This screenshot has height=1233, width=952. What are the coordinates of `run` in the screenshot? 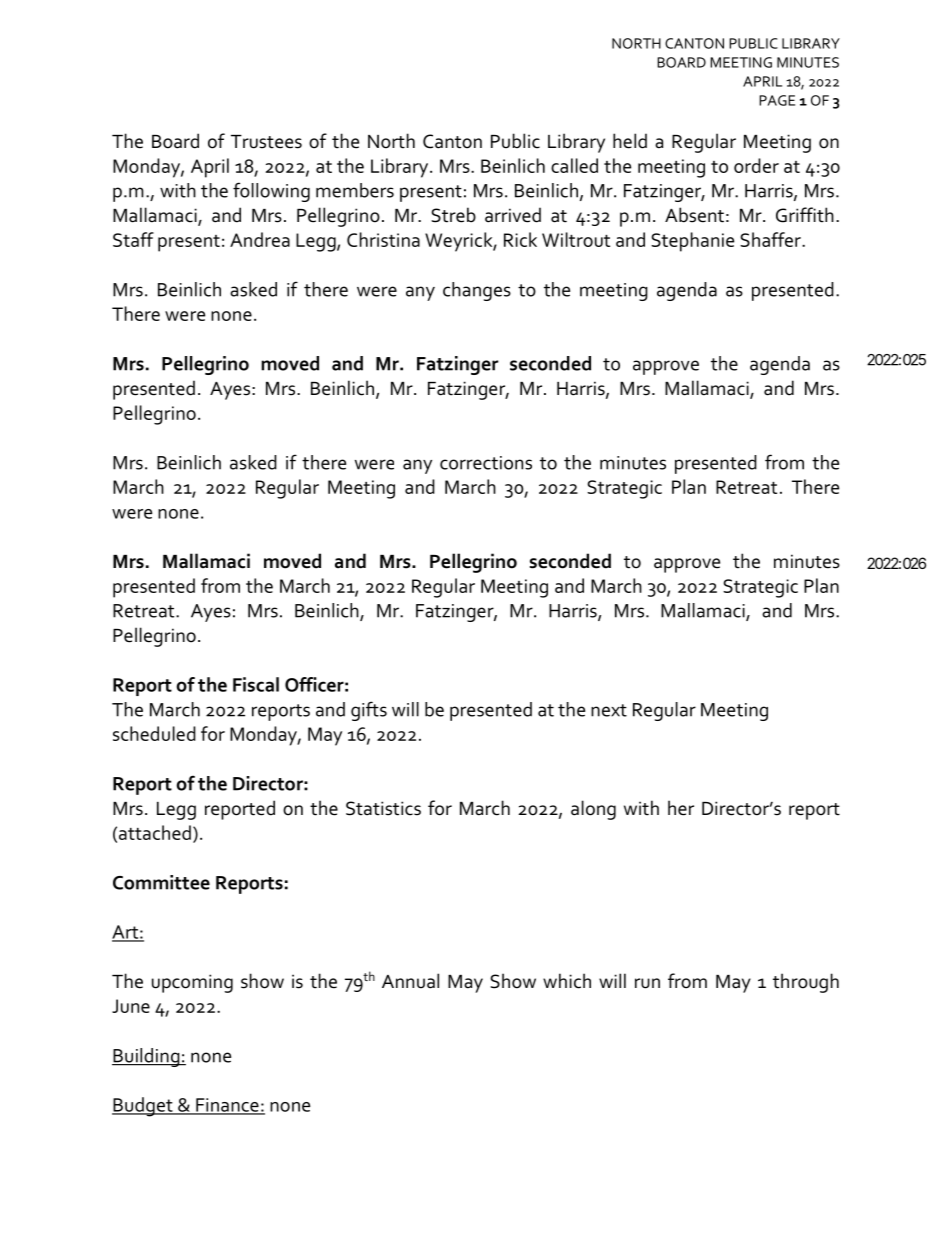 It's located at (647, 983).
